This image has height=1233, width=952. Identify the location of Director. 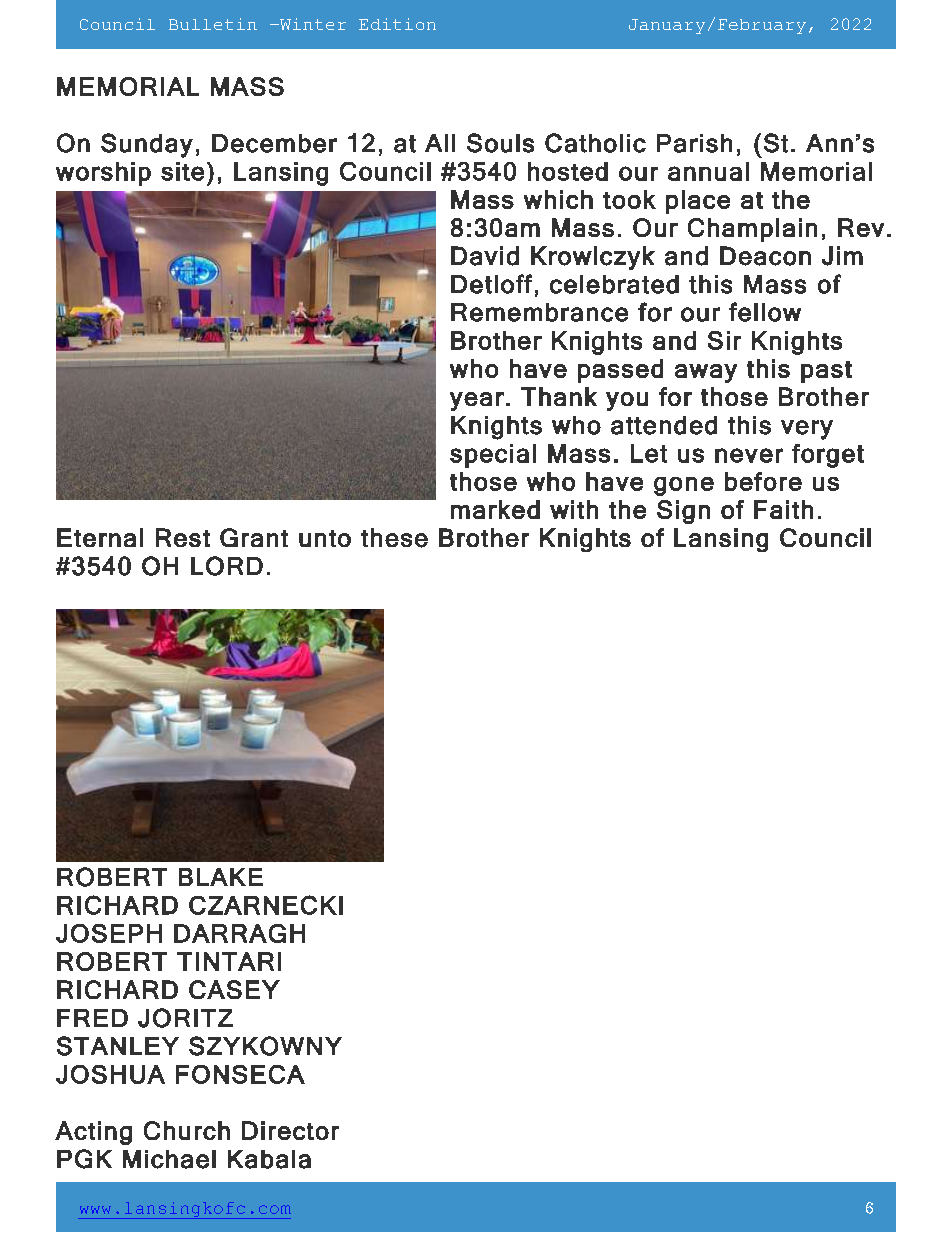
(290, 1130).
